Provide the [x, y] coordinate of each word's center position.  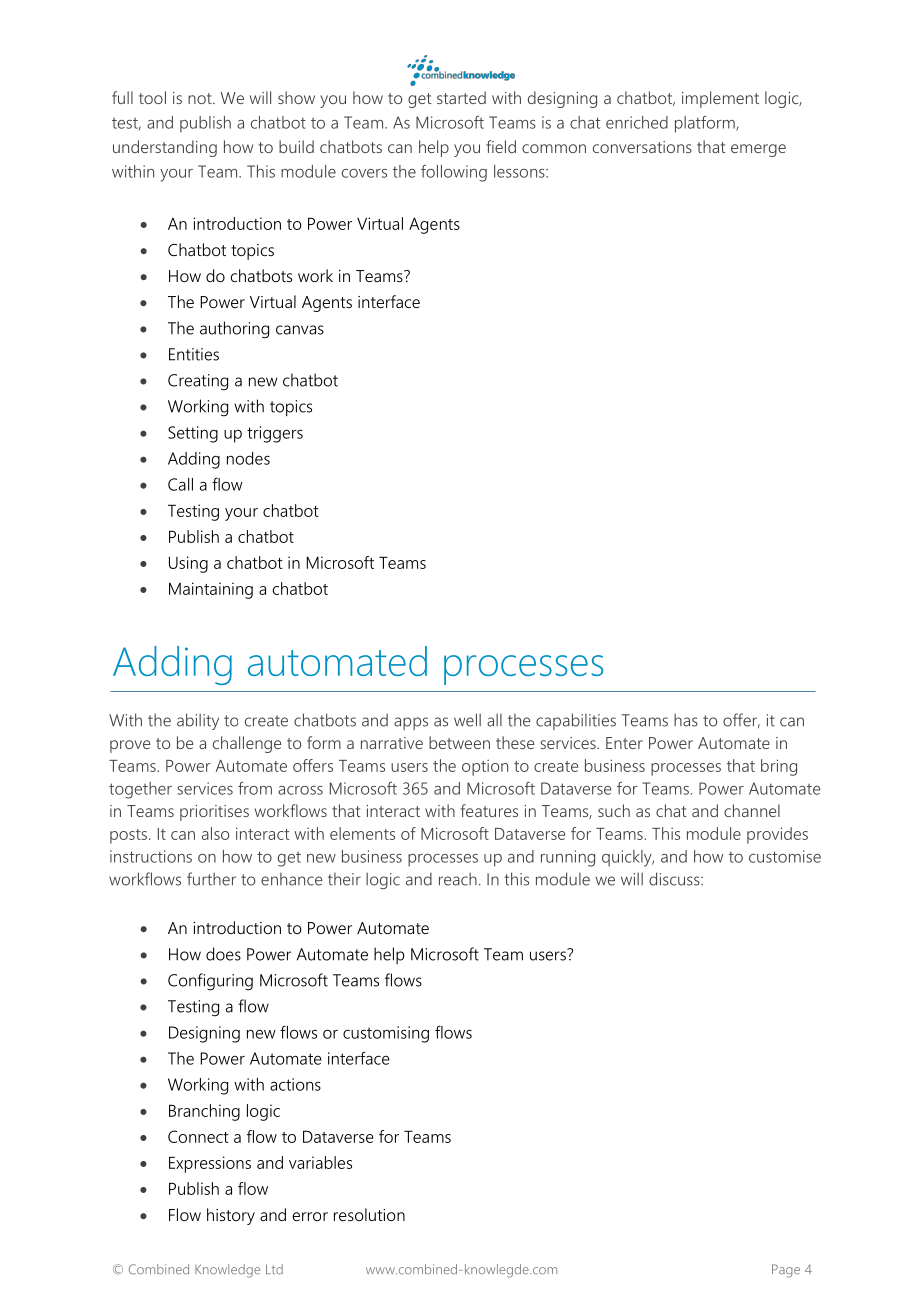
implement [720, 99]
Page [786, 1271]
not [201, 98]
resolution [369, 1214]
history [231, 1216]
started [461, 97]
